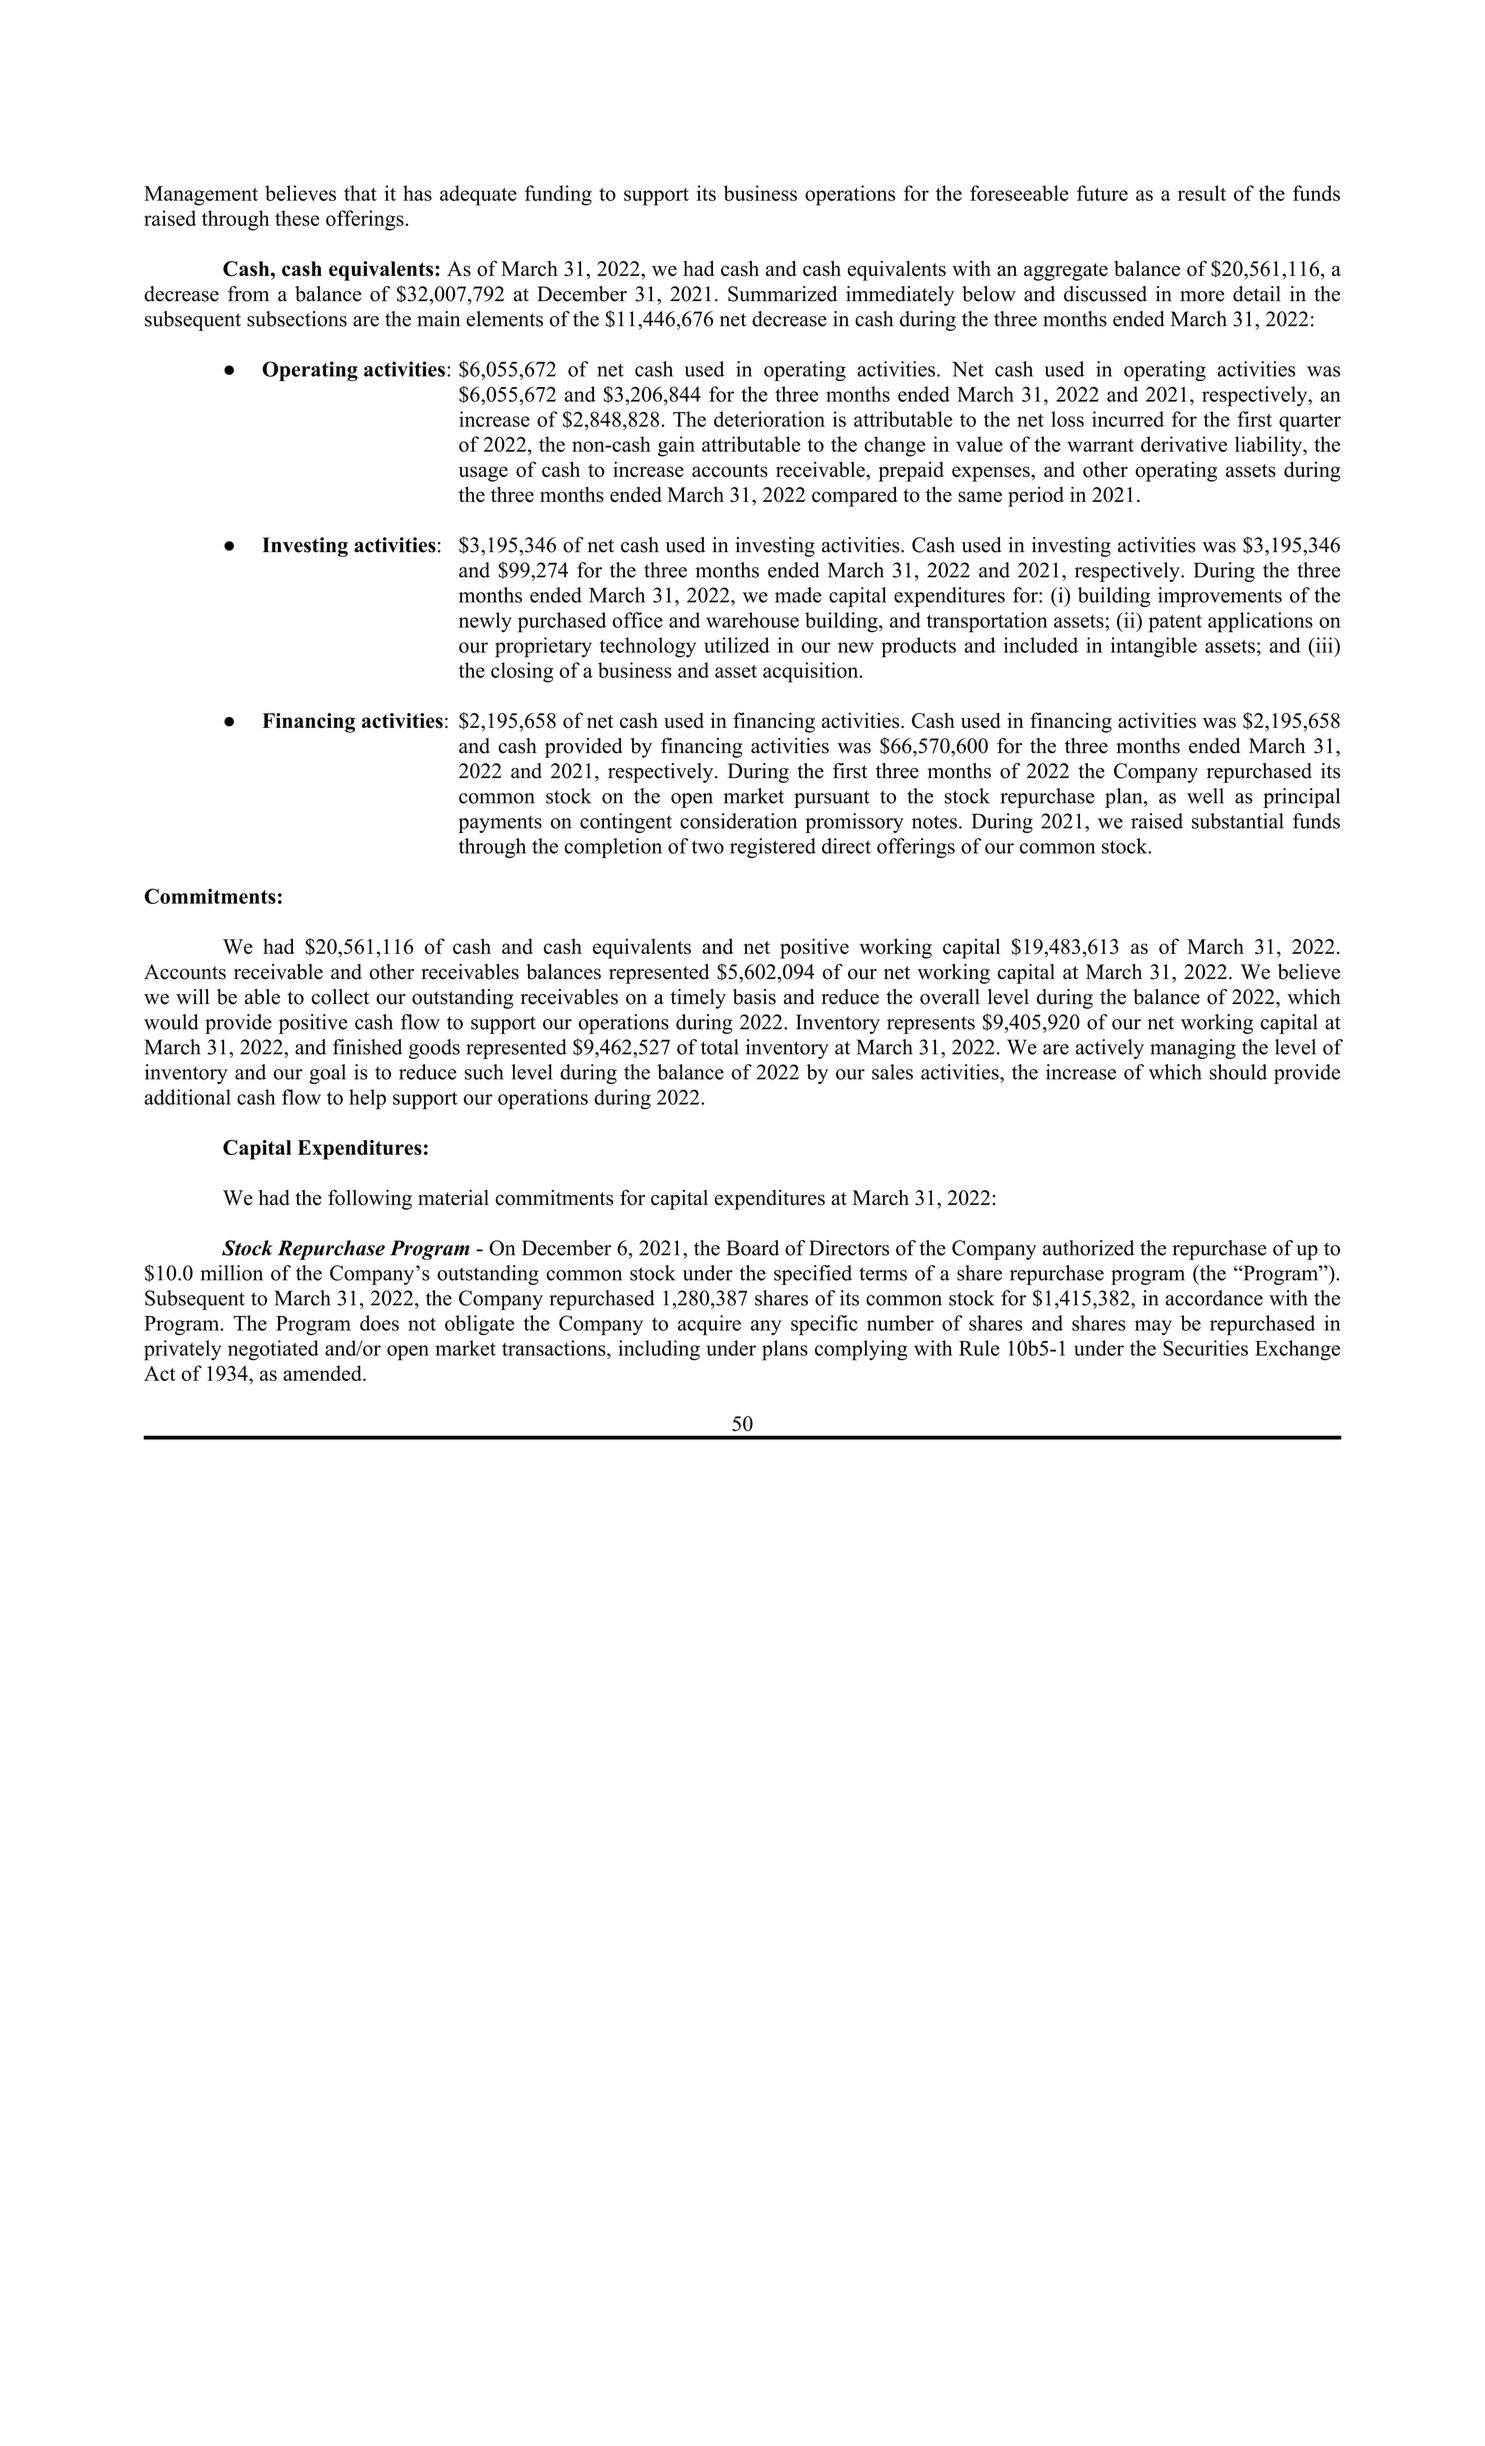 Image resolution: width=1485 pixels, height=2446 pixels. What do you see at coordinates (782, 294) in the document?
I see `Summarized` at bounding box center [782, 294].
